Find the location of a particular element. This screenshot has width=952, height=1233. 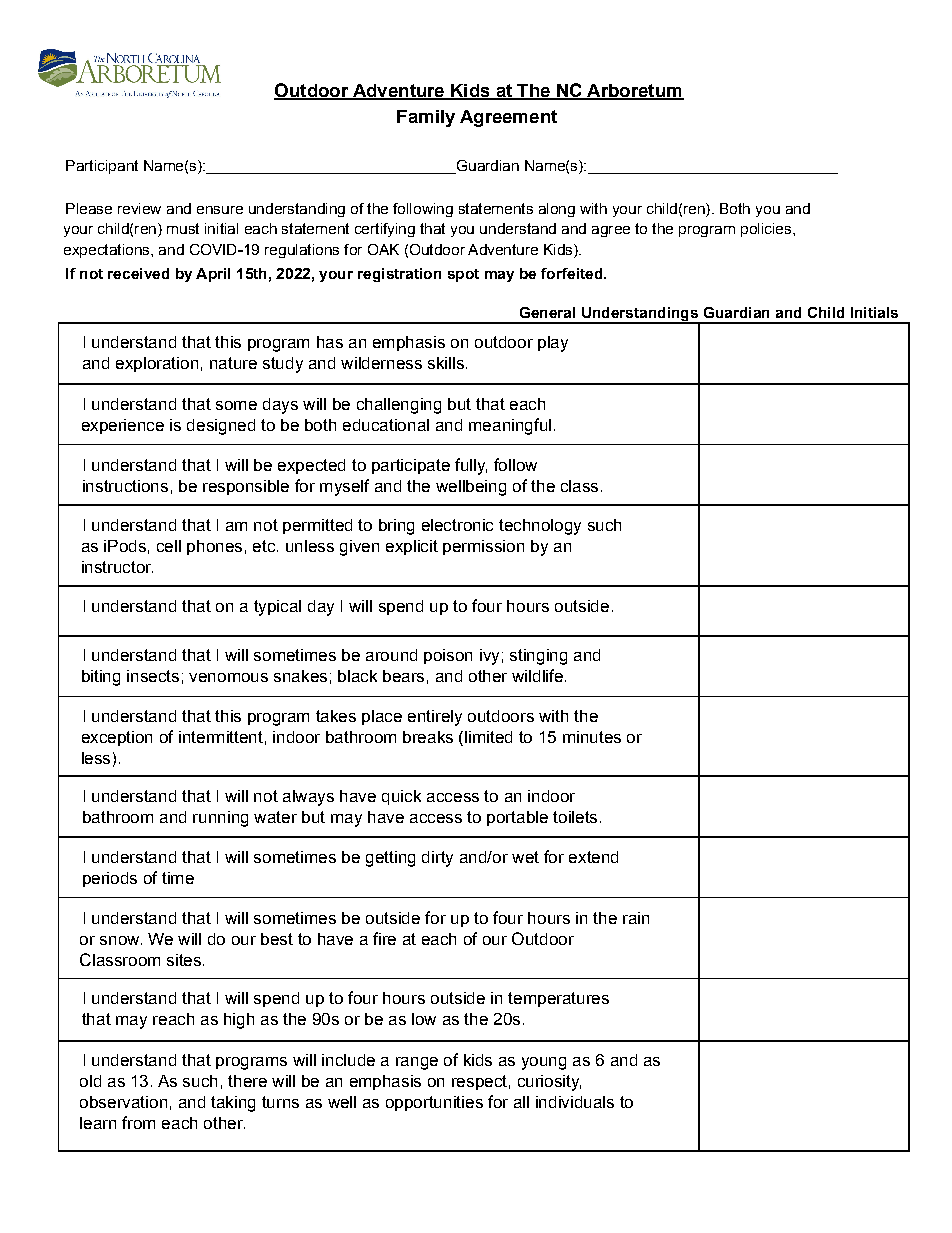

opportunities is located at coordinates (434, 1103).
